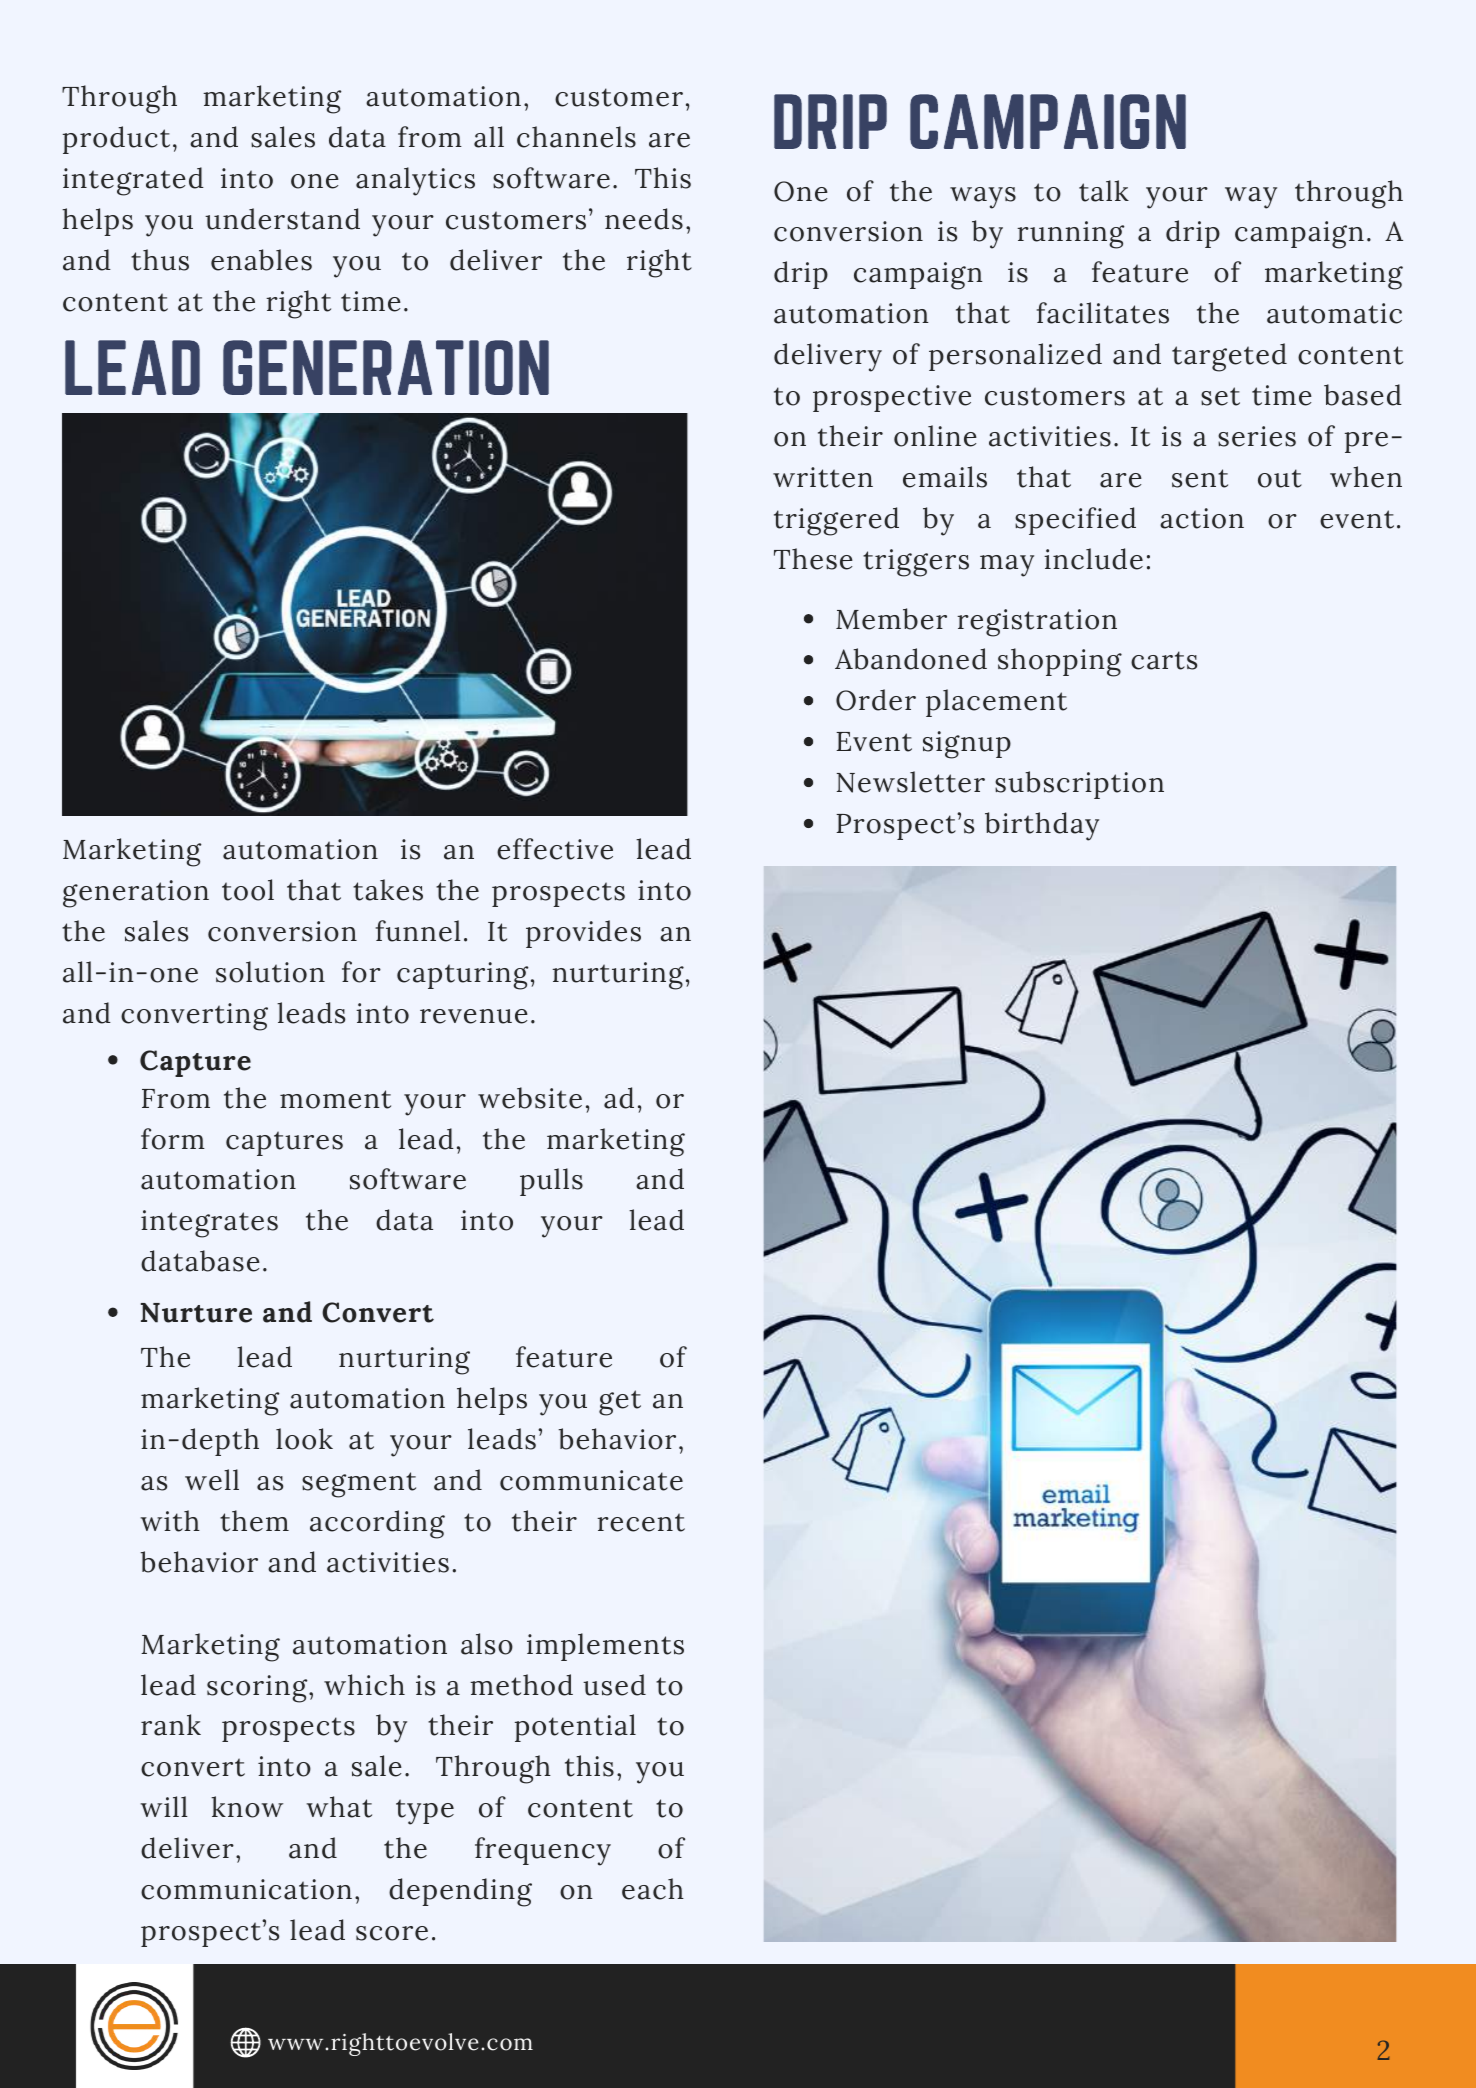 This screenshot has height=2088, width=1476. What do you see at coordinates (644, 219) in the screenshot?
I see `needs` at bounding box center [644, 219].
